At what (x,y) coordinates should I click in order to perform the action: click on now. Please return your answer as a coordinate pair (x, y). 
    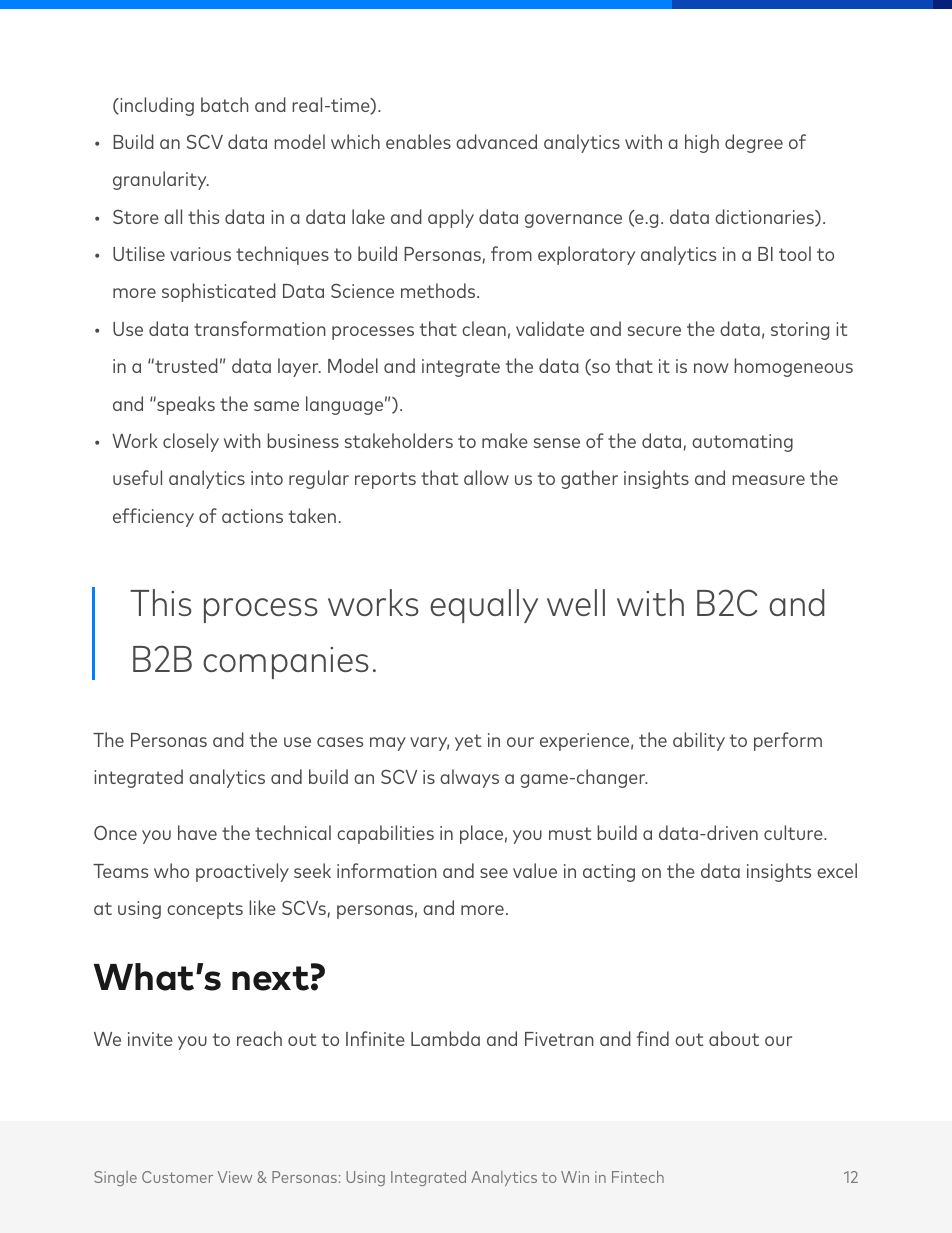
    Looking at the image, I should click on (711, 368).
